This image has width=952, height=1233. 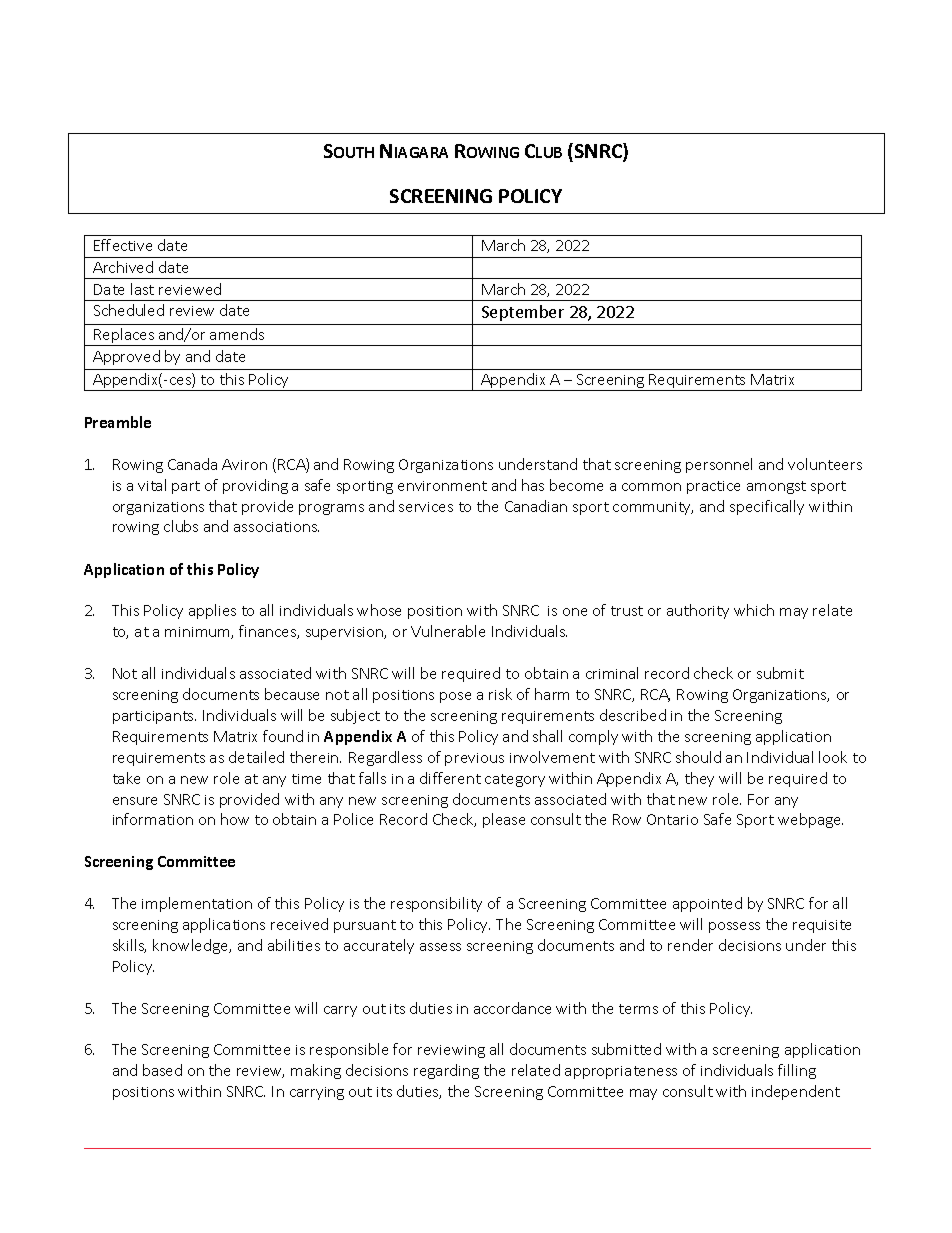 What do you see at coordinates (212, 611) in the image?
I see `applies` at bounding box center [212, 611].
